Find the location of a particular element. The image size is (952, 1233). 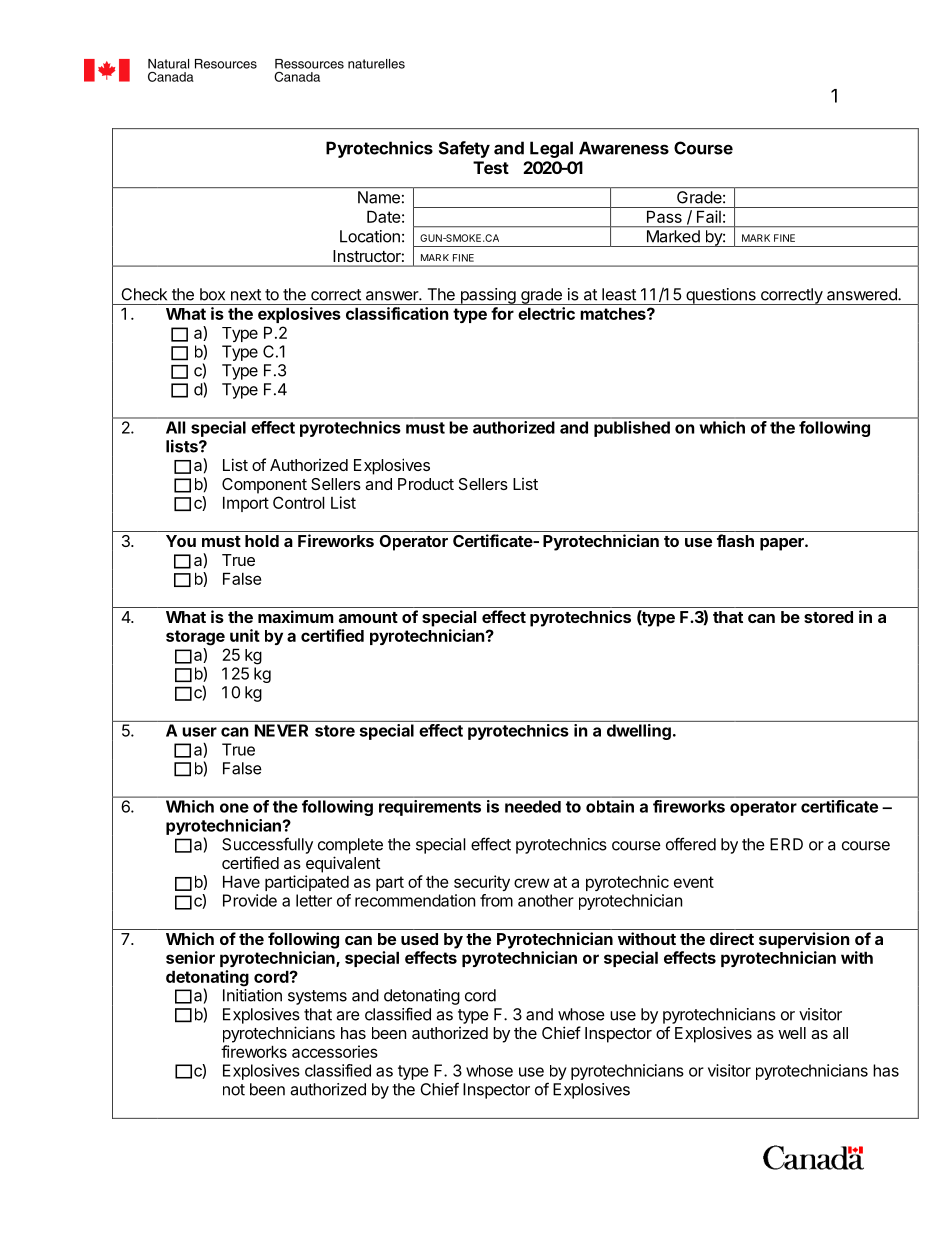

requirements is located at coordinates (430, 808).
